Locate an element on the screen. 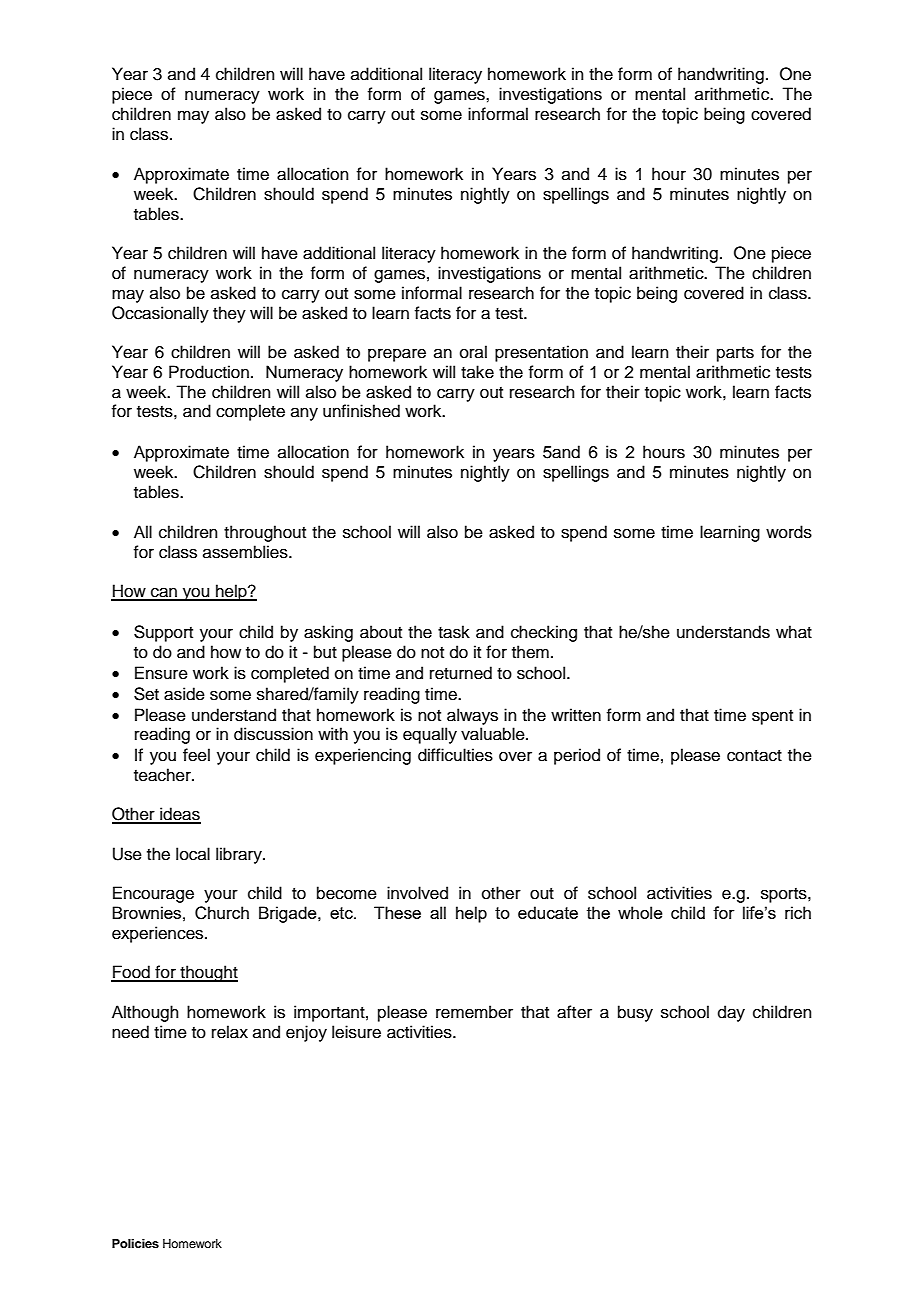  leisure is located at coordinates (356, 1032).
